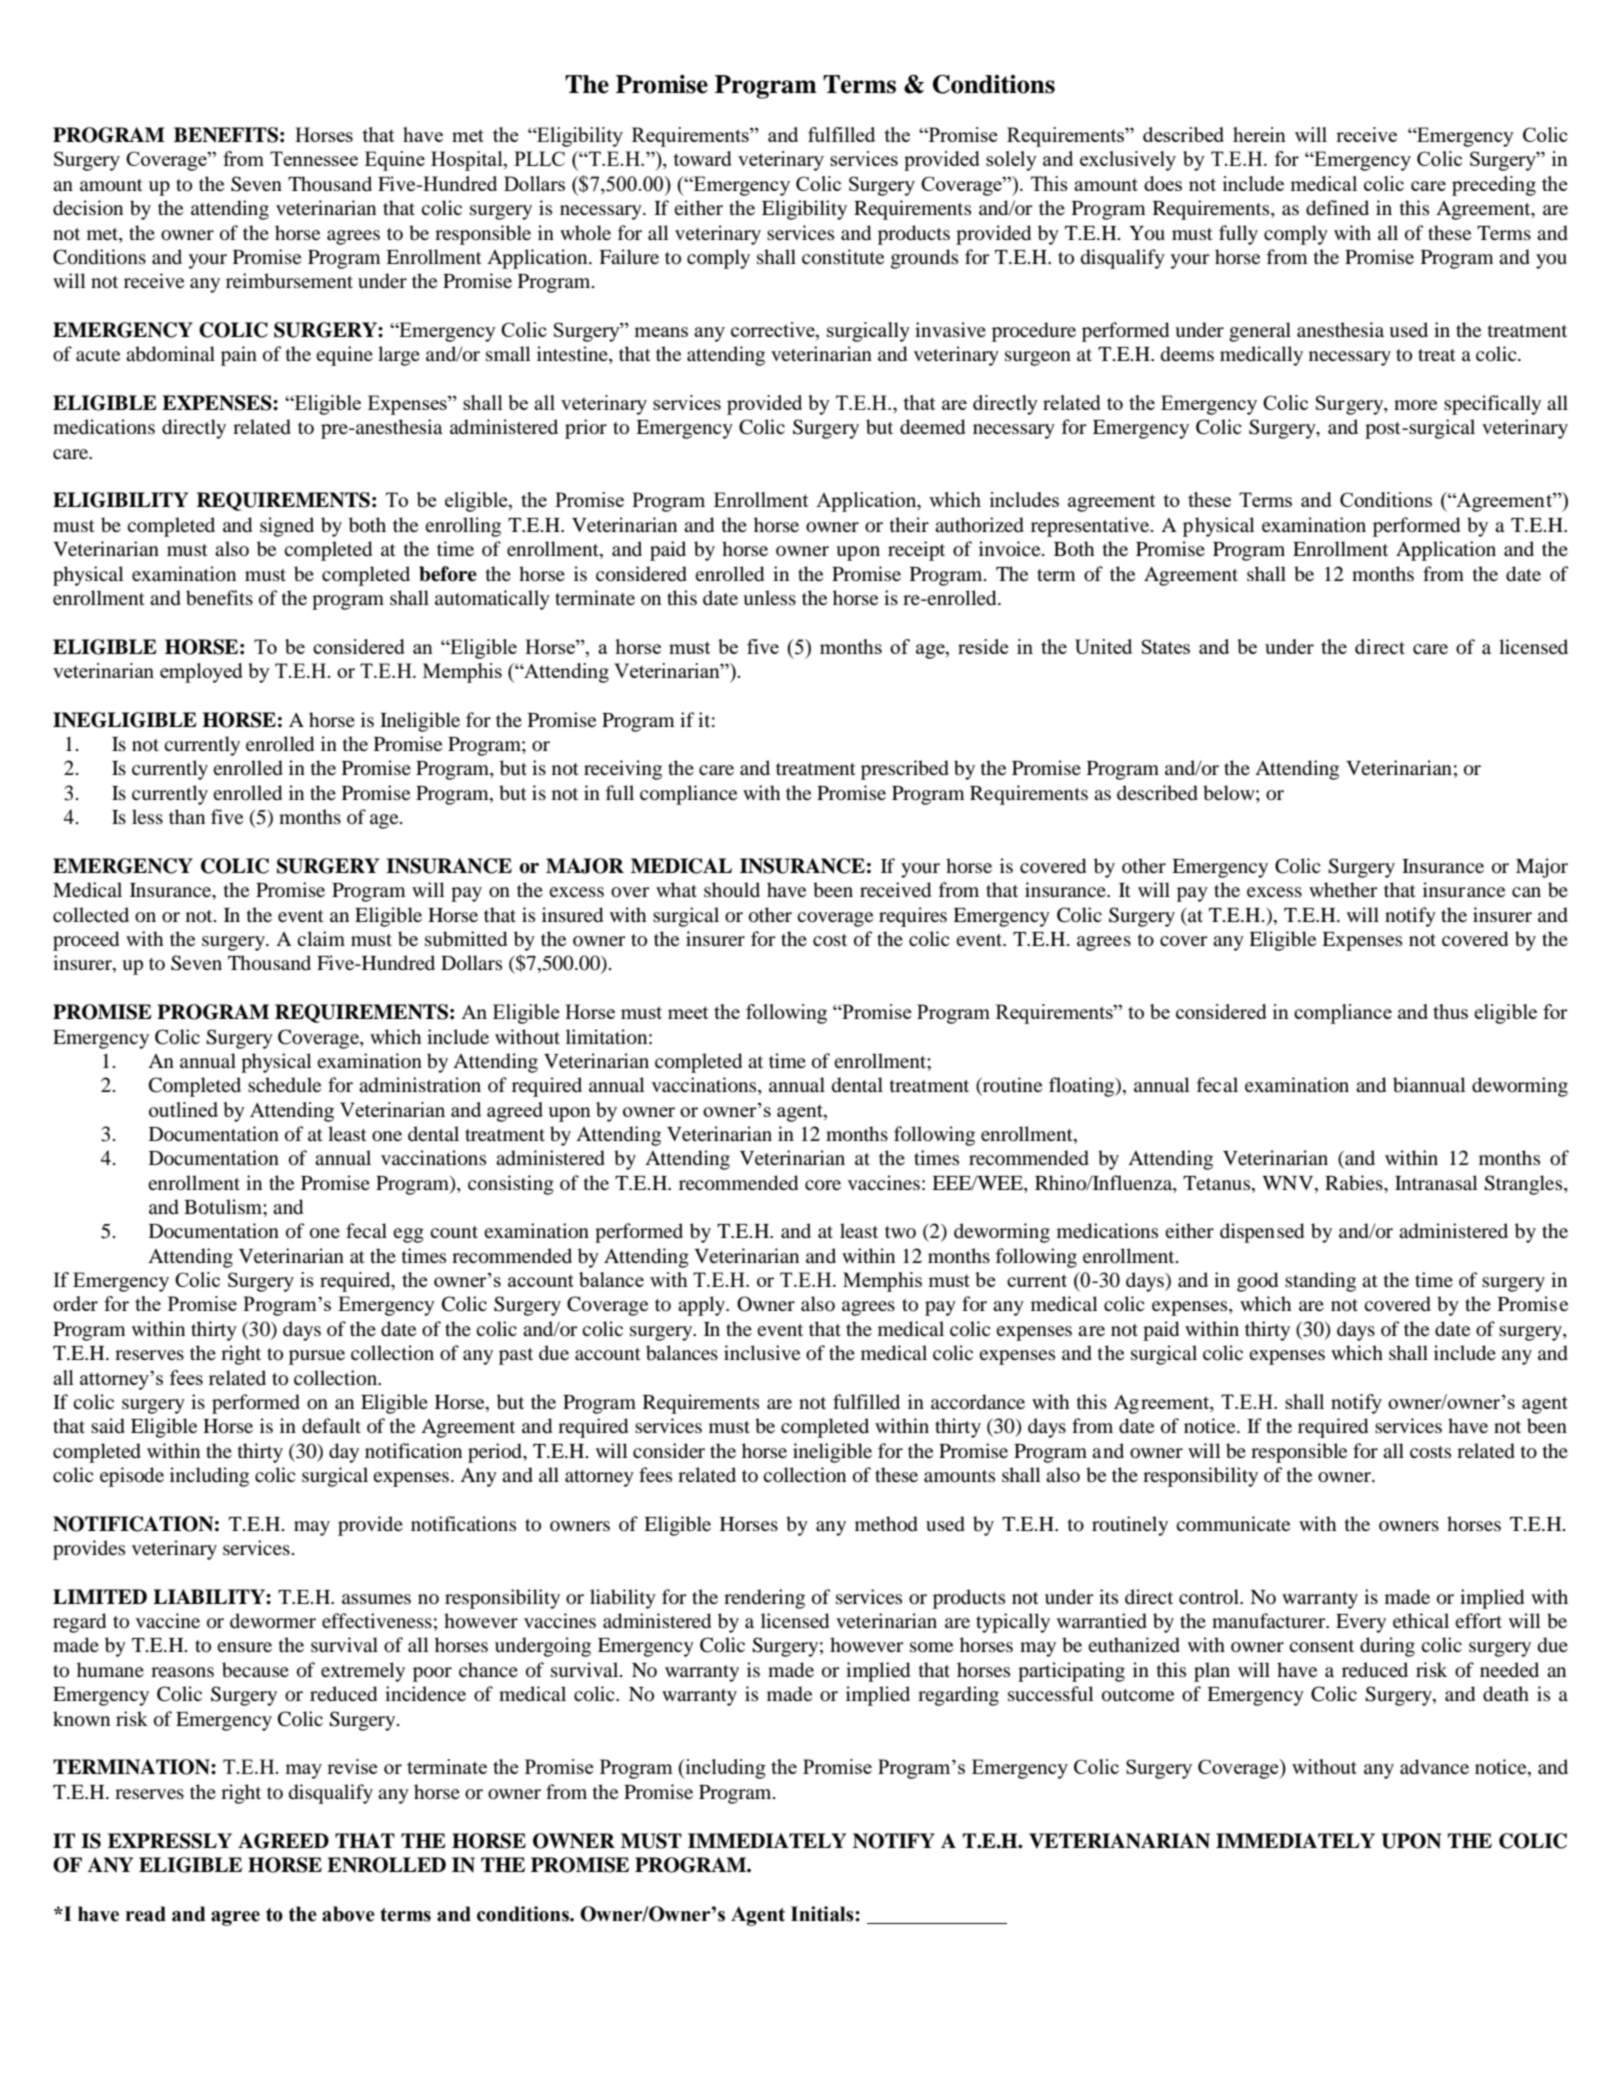  What do you see at coordinates (823, 1914) in the screenshot?
I see `Initials` at bounding box center [823, 1914].
